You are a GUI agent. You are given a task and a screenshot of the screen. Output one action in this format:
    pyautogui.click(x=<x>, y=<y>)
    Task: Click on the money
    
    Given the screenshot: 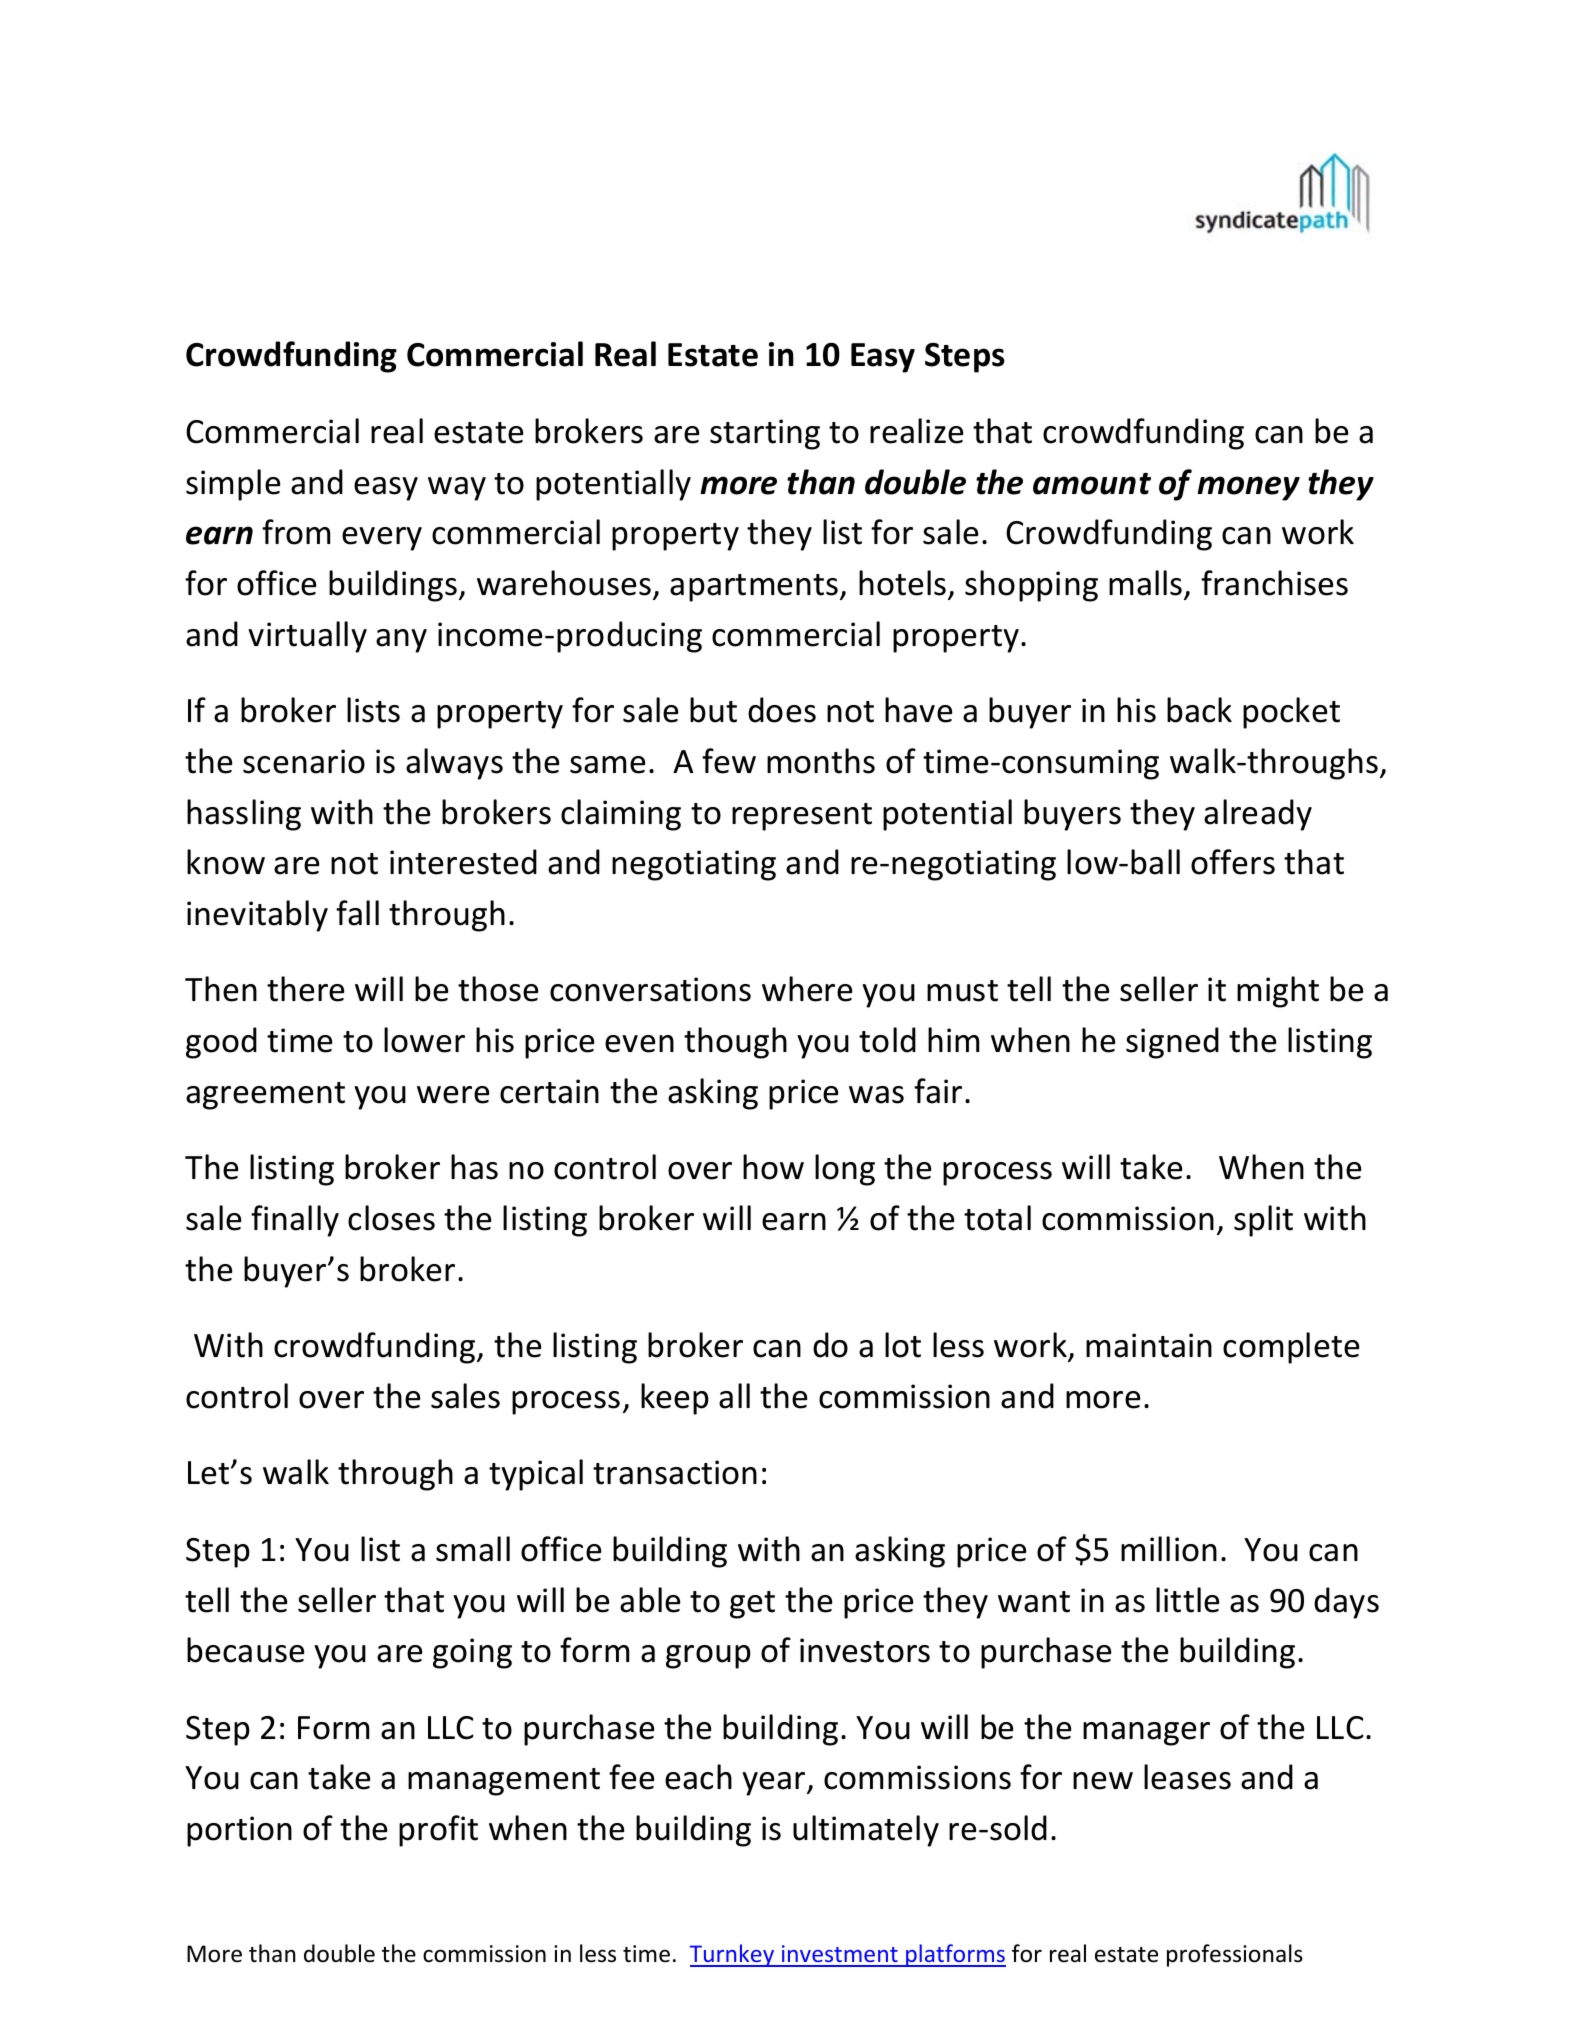 What is the action you would take?
    pyautogui.click(x=1248, y=488)
